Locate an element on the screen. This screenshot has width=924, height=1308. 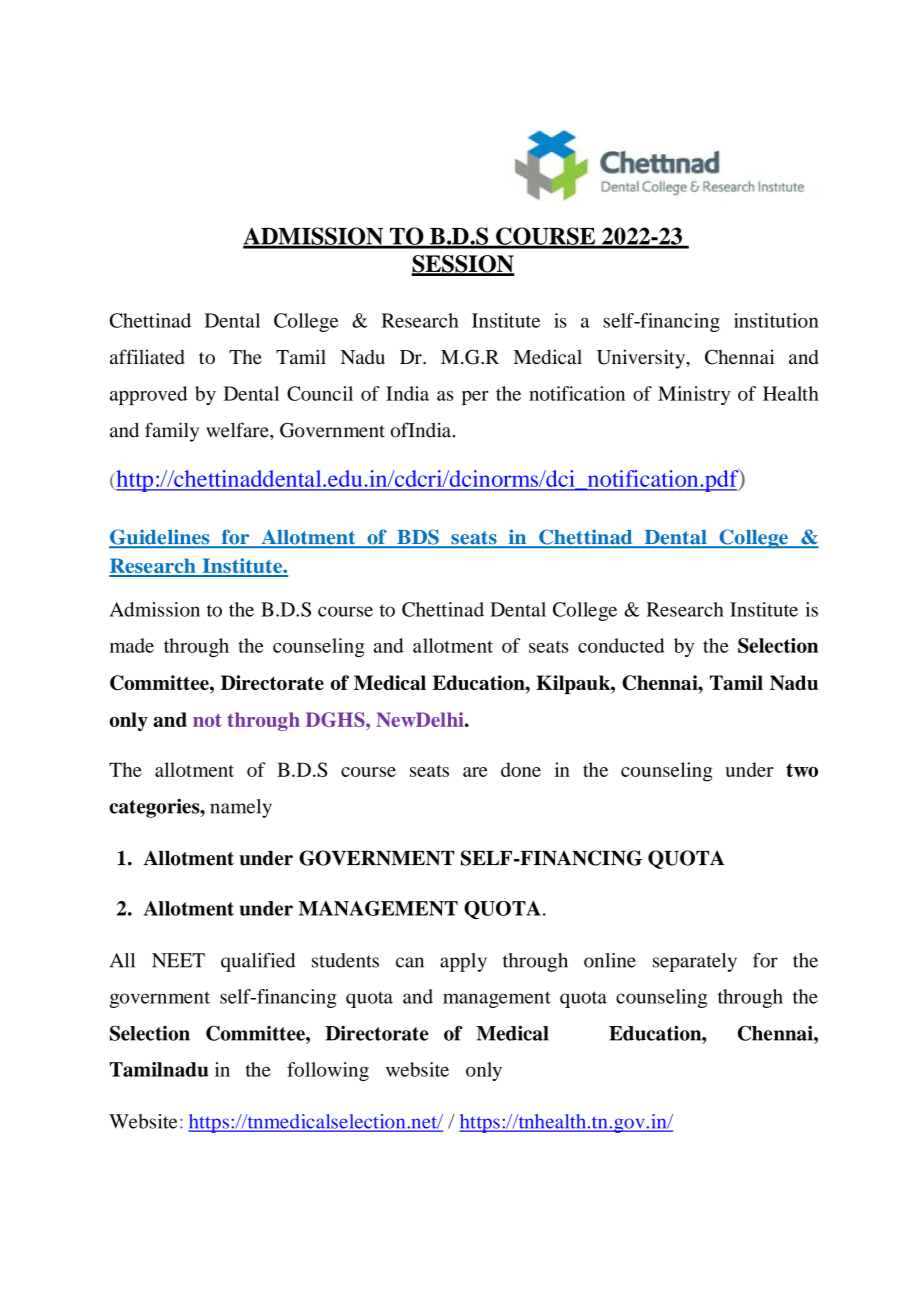
institution is located at coordinates (776, 320).
